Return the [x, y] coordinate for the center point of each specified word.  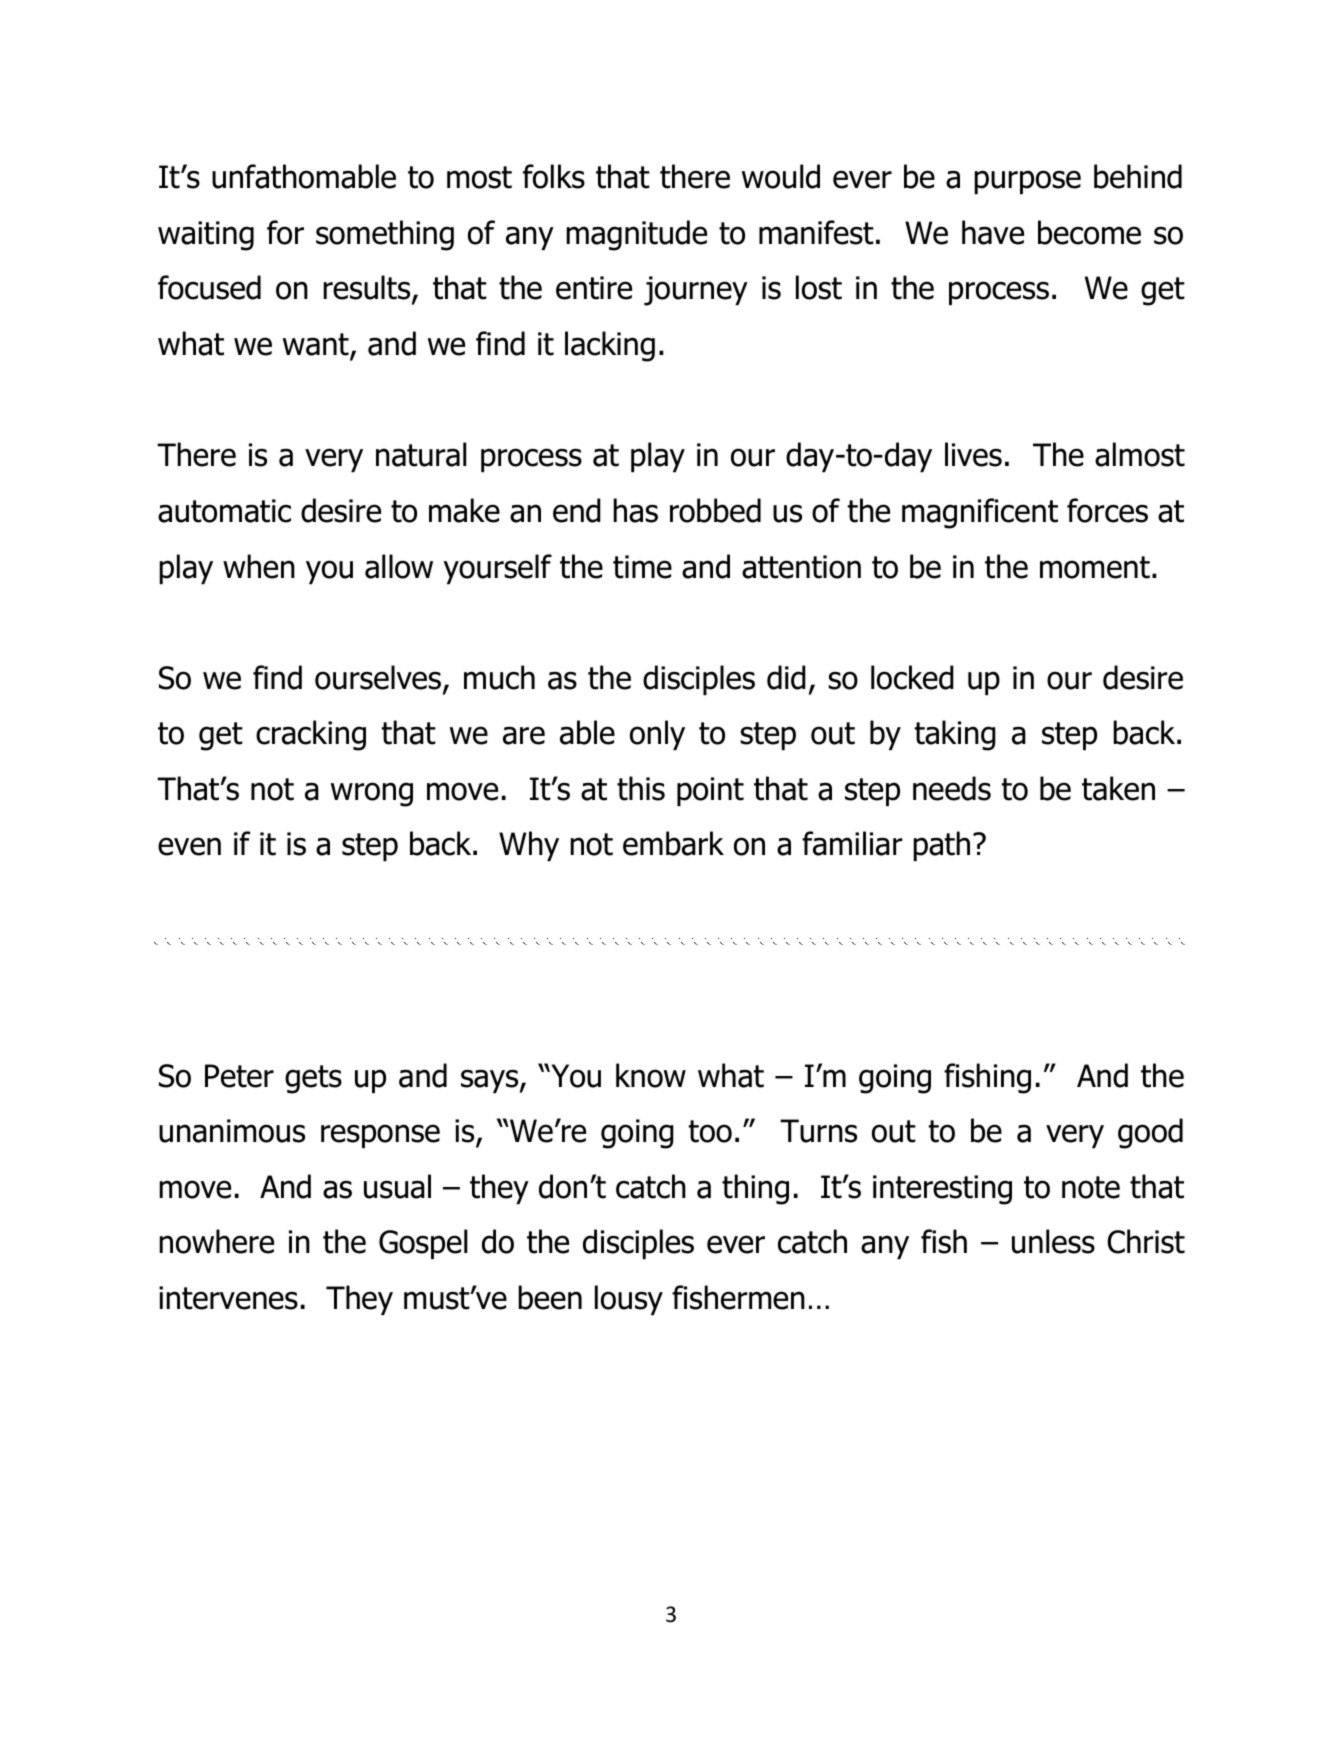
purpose [1027, 182]
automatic [224, 511]
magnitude [636, 235]
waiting [206, 236]
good [1150, 1133]
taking [955, 735]
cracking [311, 735]
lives [973, 454]
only [657, 735]
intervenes [228, 1298]
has [635, 510]
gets [313, 1079]
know [651, 1075]
